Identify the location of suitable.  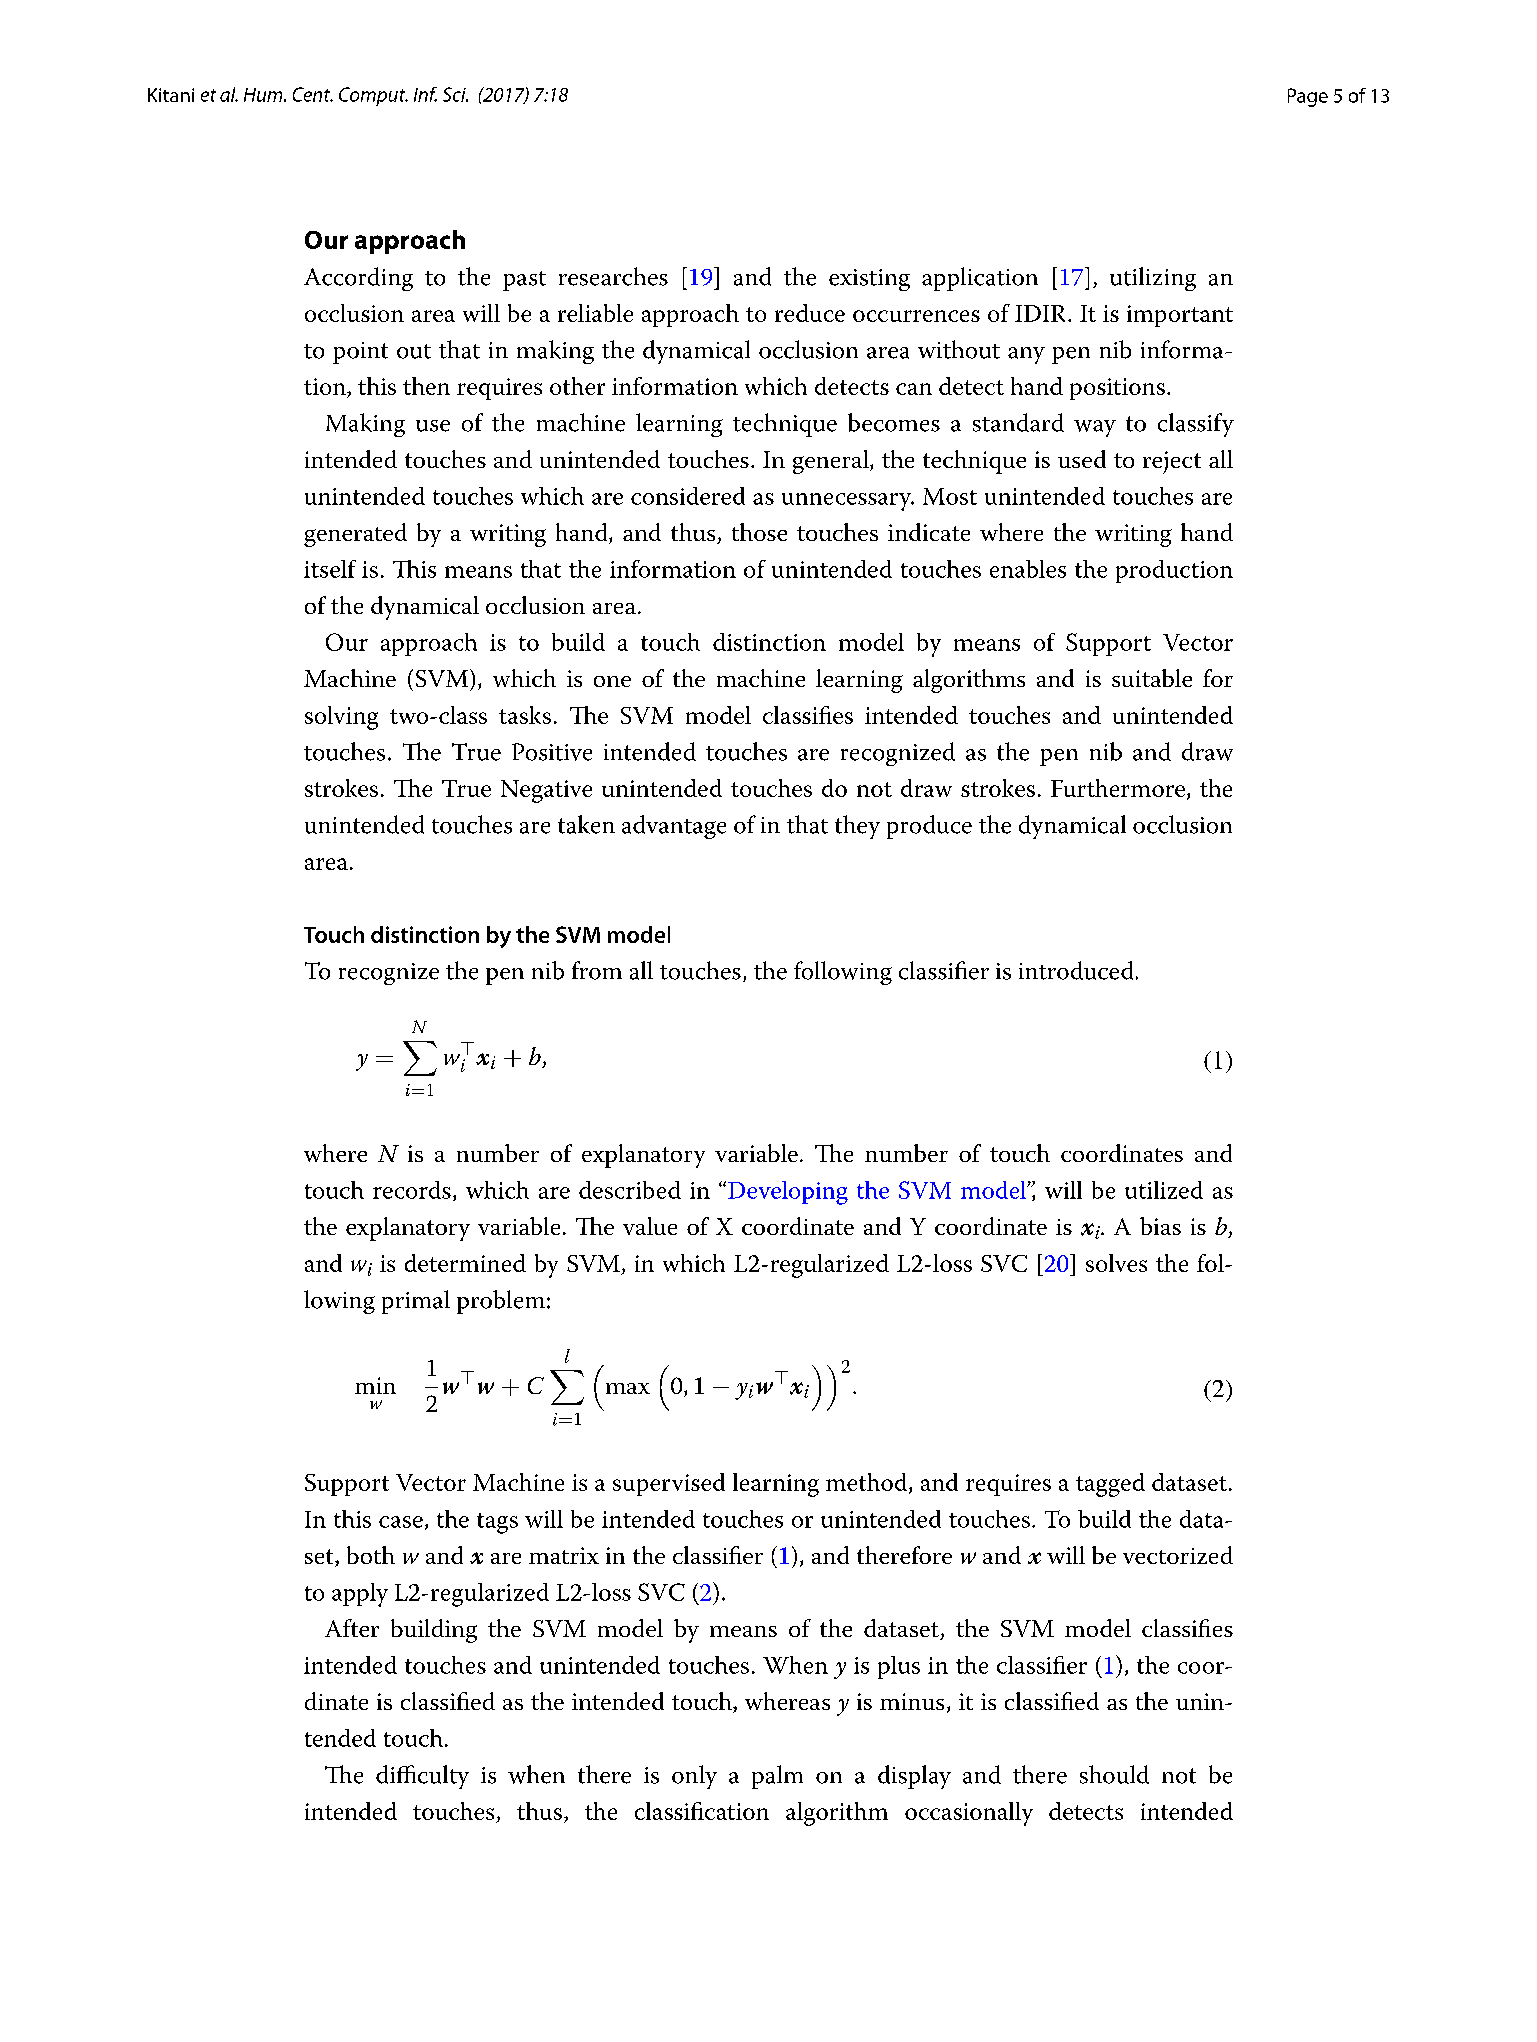
(1152, 678).
